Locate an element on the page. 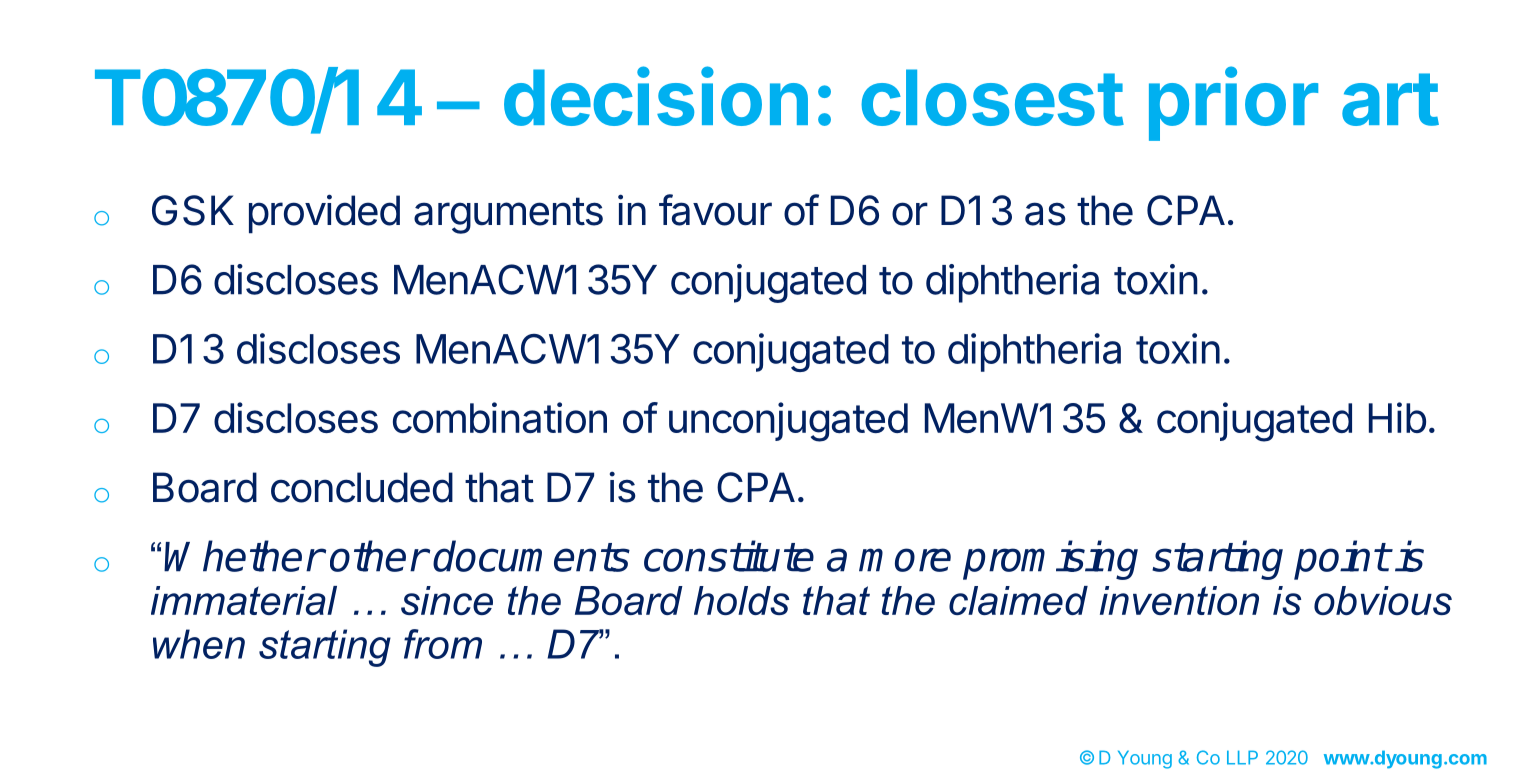 The image size is (1533, 784). combination is located at coordinates (500, 418).
